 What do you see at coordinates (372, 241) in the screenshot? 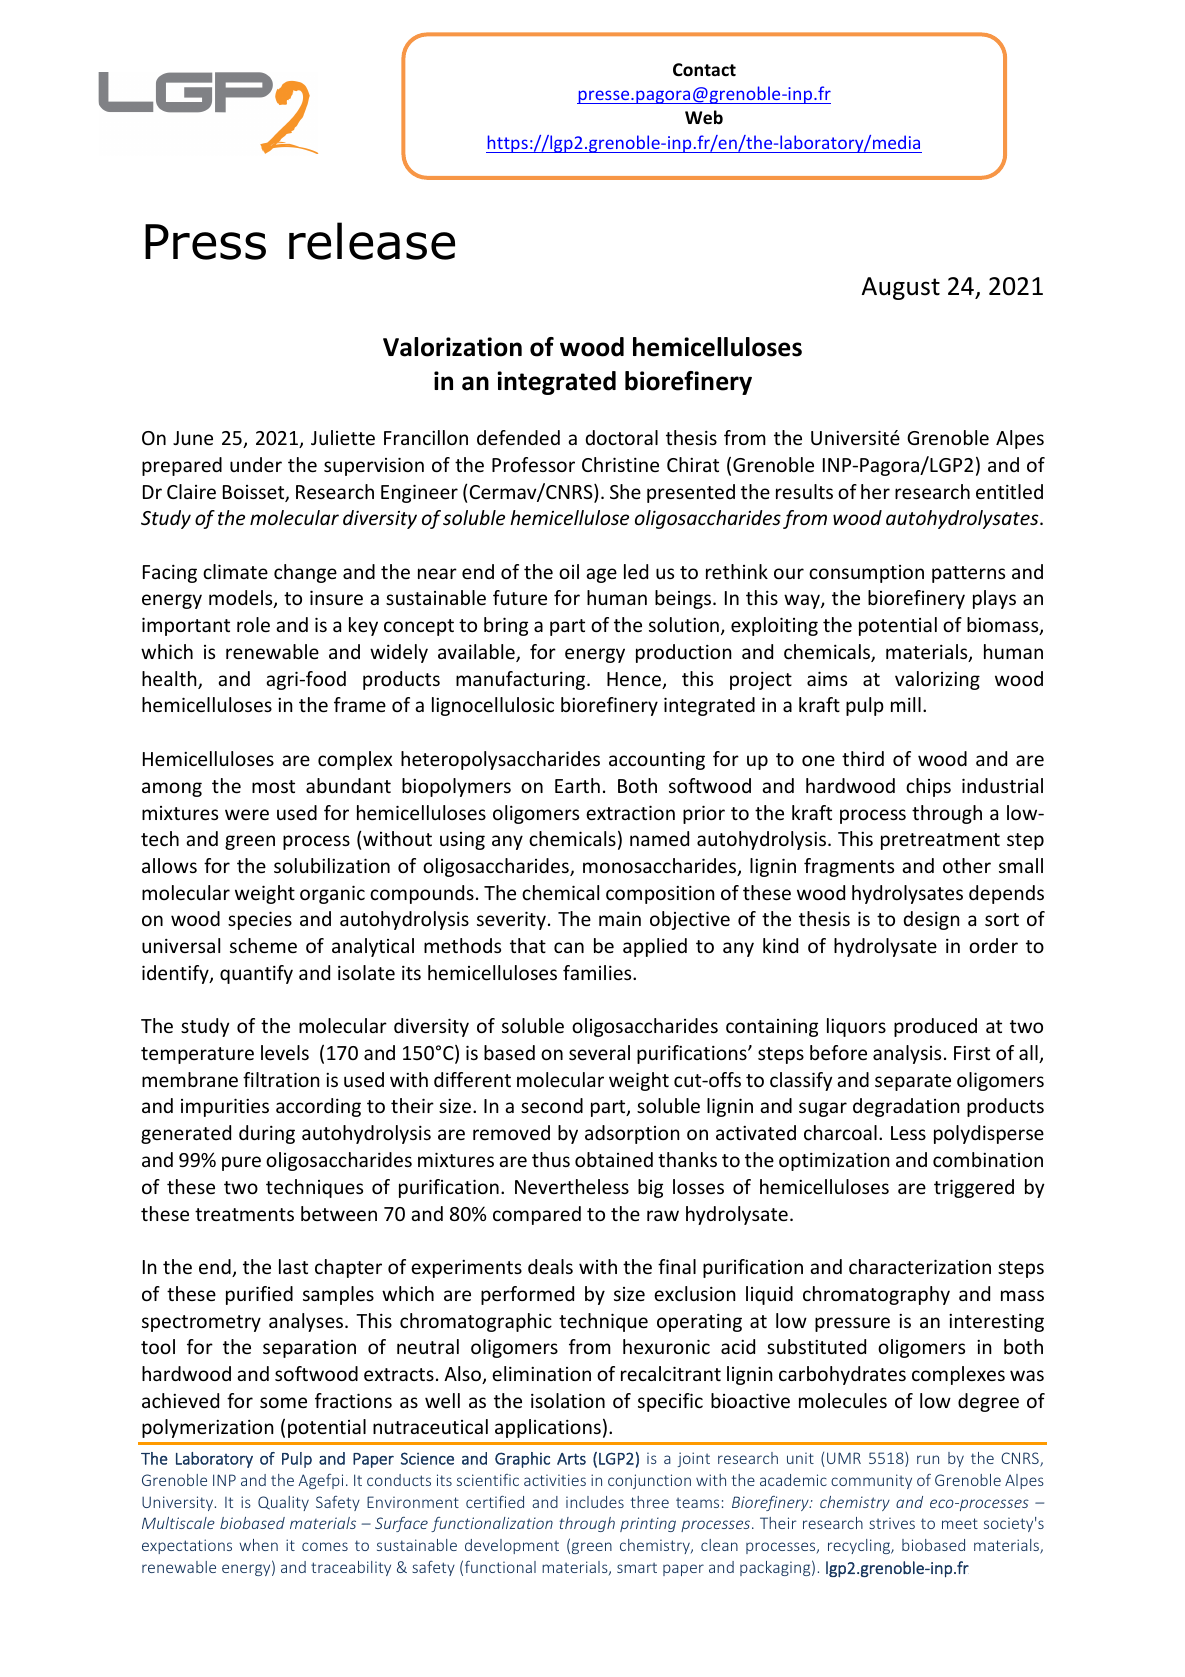
I see `release` at bounding box center [372, 241].
